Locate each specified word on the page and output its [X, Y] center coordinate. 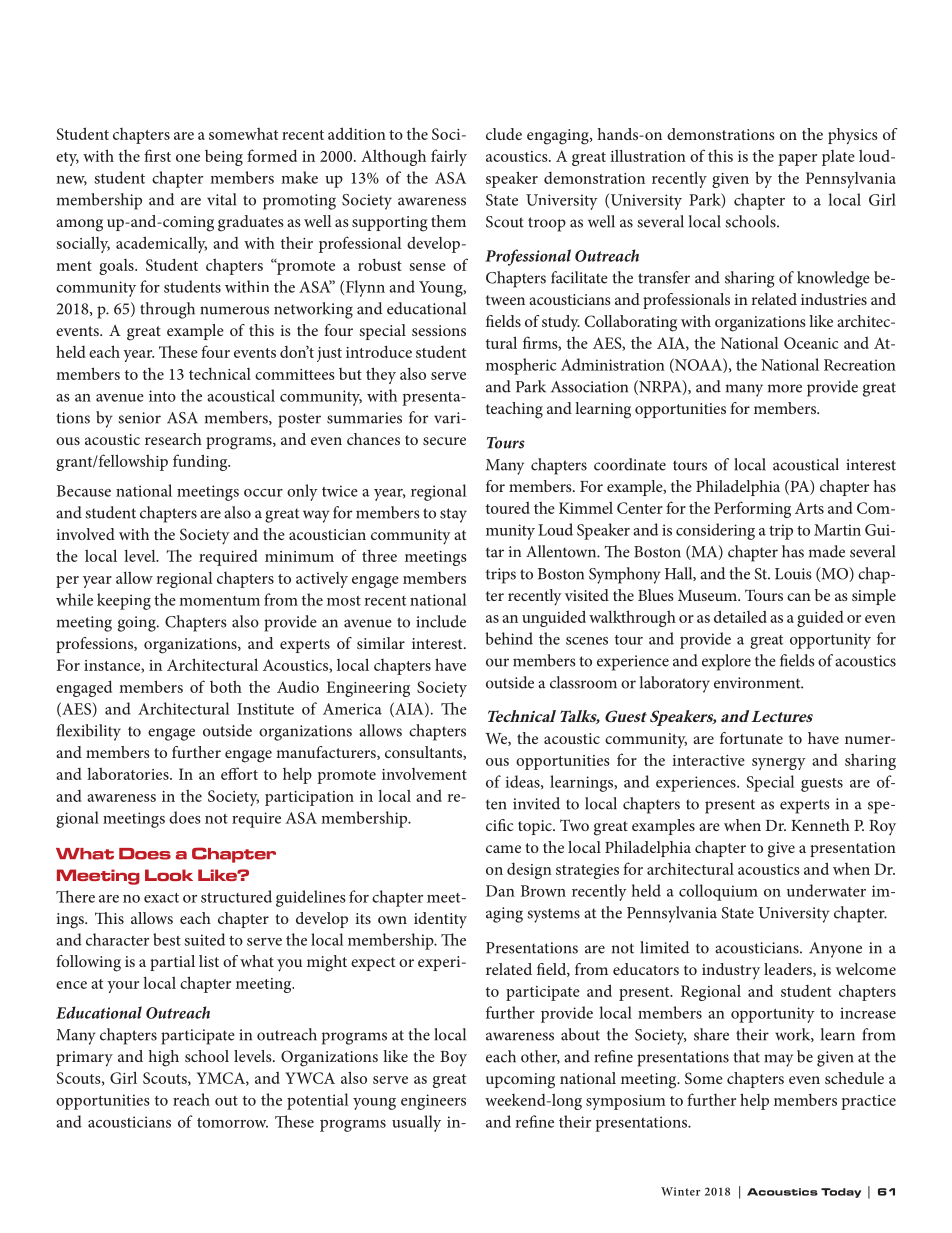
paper [797, 160]
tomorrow [232, 1123]
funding [201, 462]
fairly [449, 157]
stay [453, 515]
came [503, 849]
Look [169, 875]
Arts [809, 508]
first [157, 155]
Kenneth [820, 825]
